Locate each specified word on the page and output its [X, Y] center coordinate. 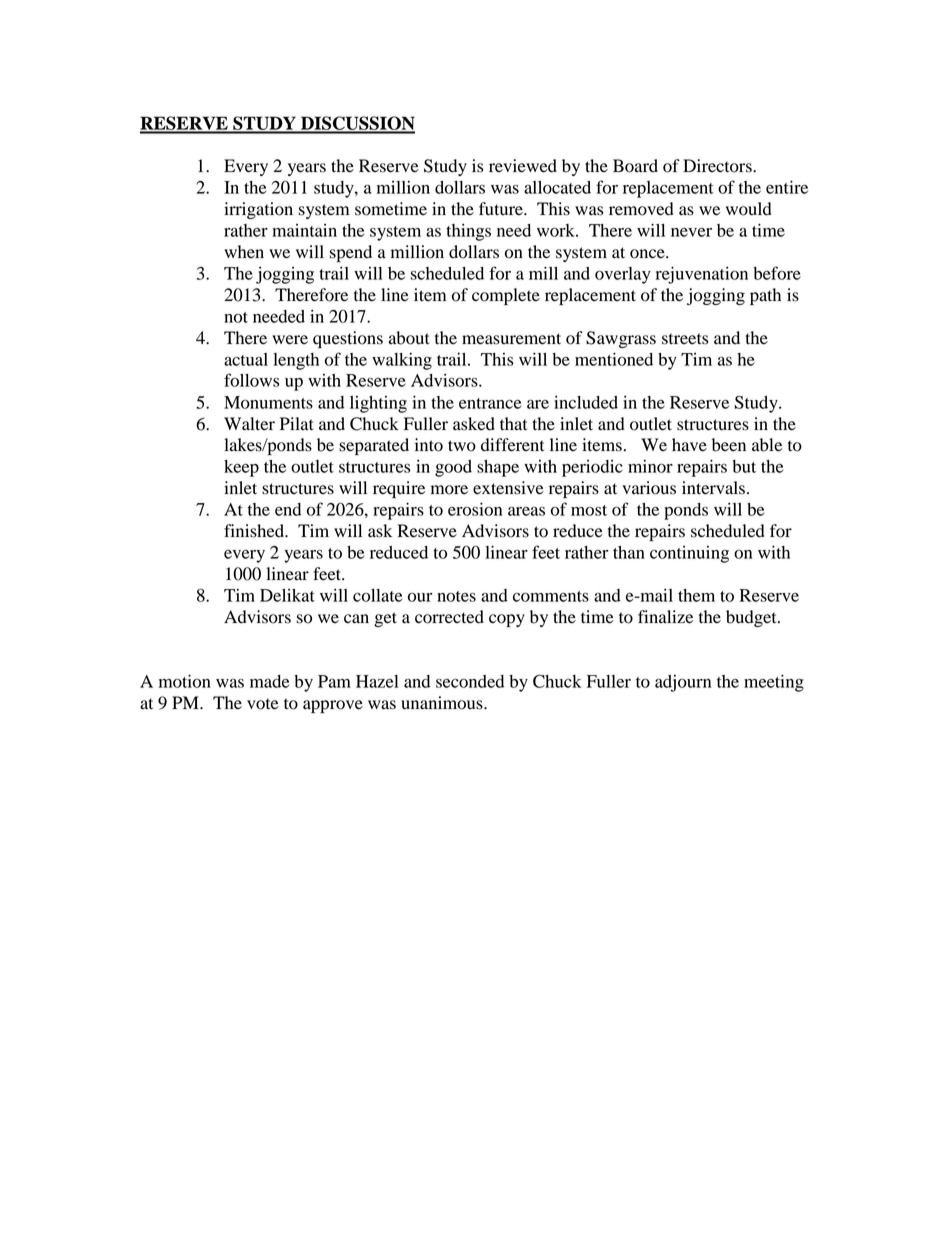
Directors [718, 166]
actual [246, 359]
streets [685, 339]
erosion [475, 509]
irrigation [258, 210]
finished [255, 531]
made [269, 681]
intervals [713, 488]
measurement [511, 339]
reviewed [523, 166]
